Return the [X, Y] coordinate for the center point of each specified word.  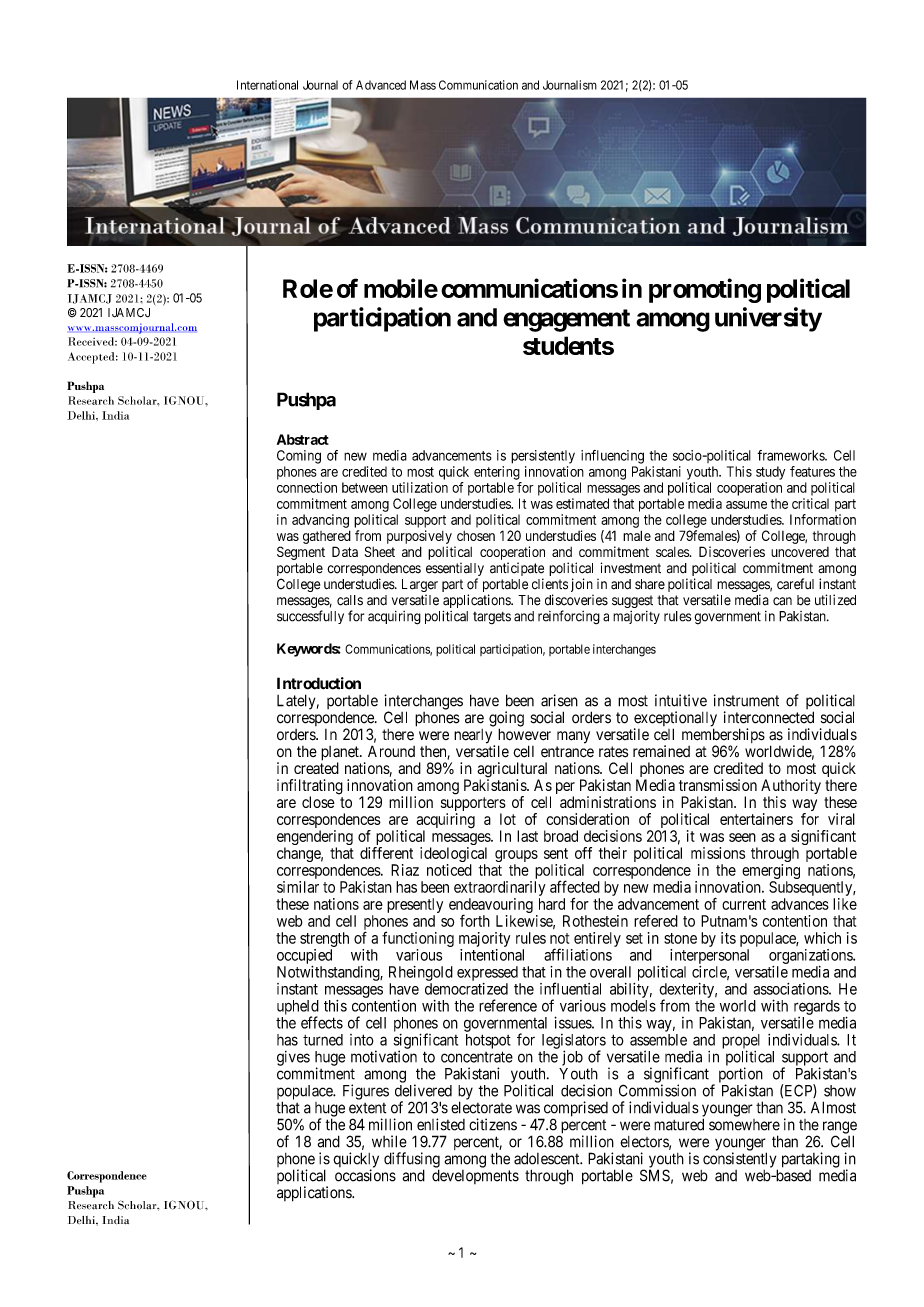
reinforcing [569, 617]
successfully [310, 617]
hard [552, 904]
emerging [771, 873]
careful [795, 584]
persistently [543, 457]
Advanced [381, 85]
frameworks [791, 455]
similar [298, 887]
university [768, 319]
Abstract [303, 439]
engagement [566, 320]
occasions [365, 1175]
